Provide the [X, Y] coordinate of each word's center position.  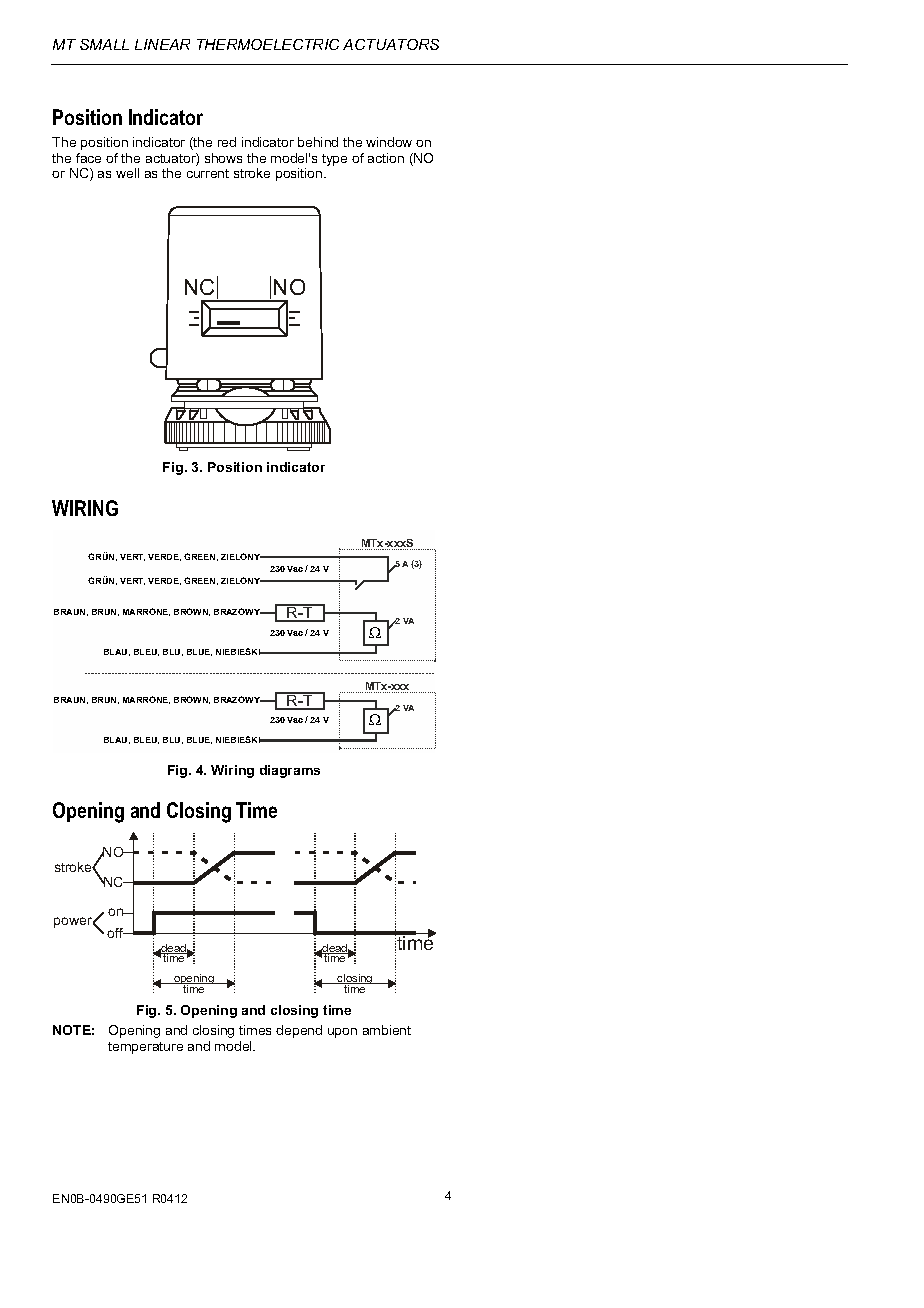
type [334, 160]
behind [318, 142]
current [208, 173]
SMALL [104, 44]
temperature [145, 1048]
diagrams [290, 771]
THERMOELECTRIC [268, 44]
